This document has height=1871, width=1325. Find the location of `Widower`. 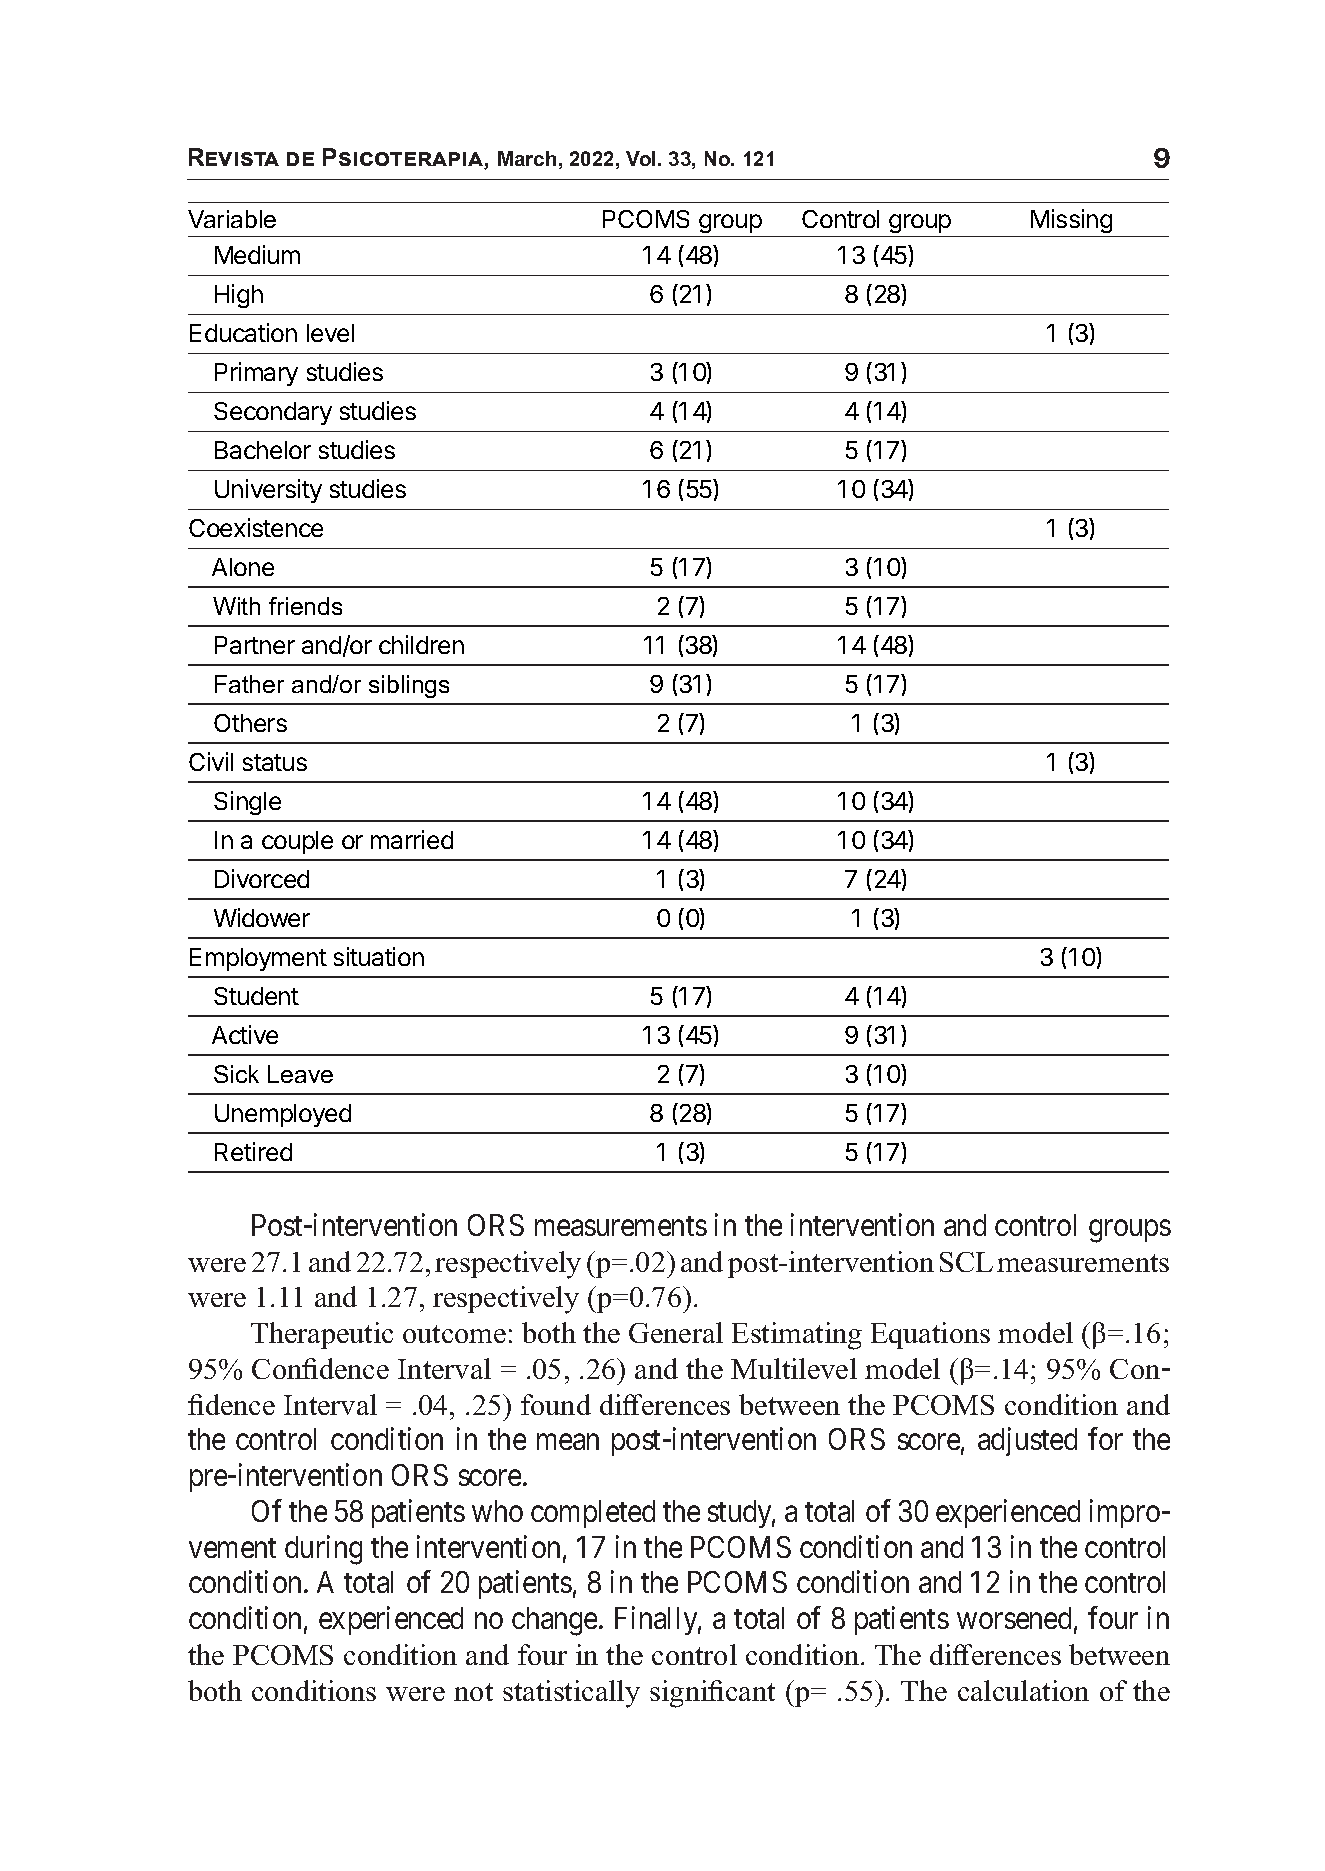

Widower is located at coordinates (262, 917).
